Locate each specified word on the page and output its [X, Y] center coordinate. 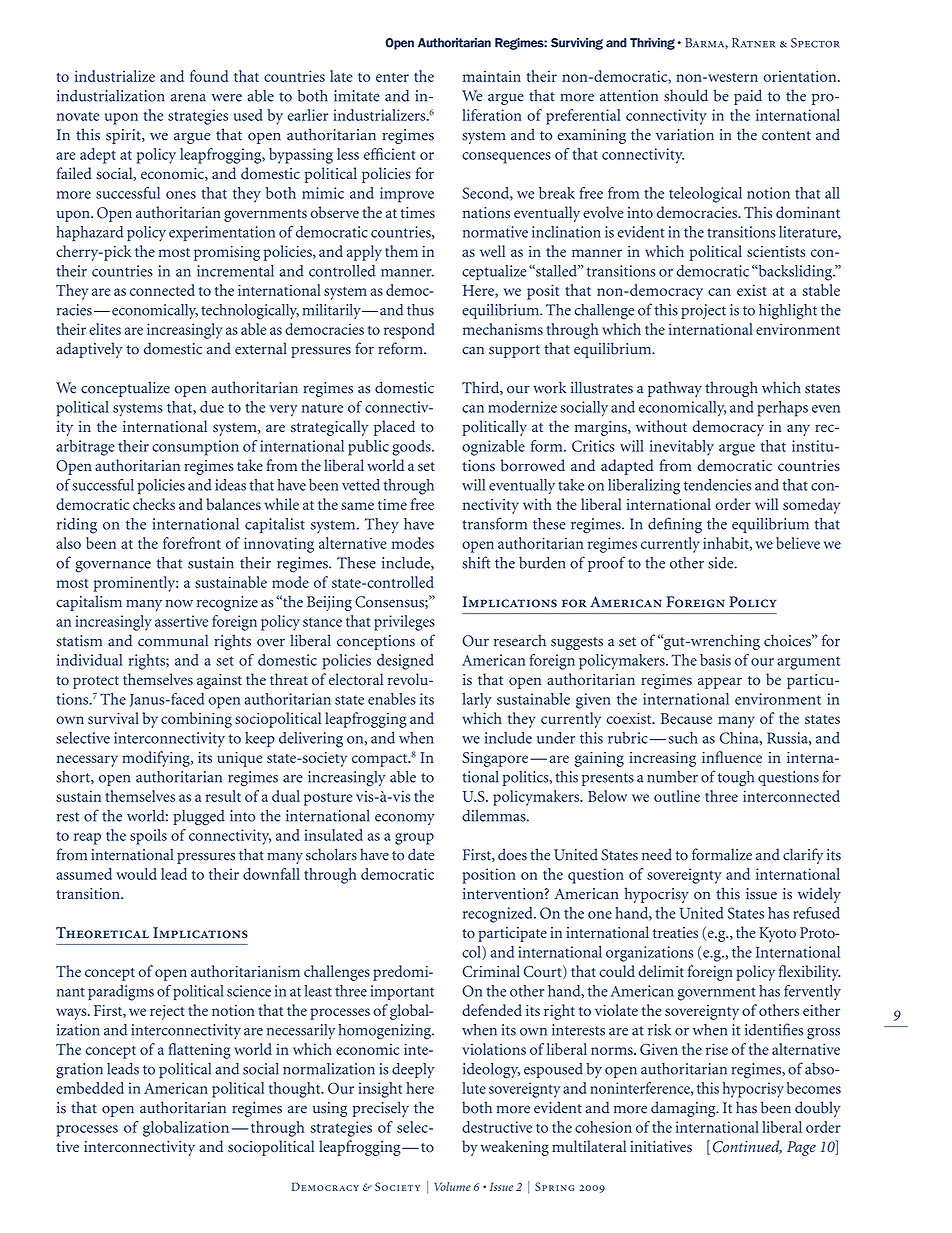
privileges [404, 623]
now [179, 604]
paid [748, 97]
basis [715, 660]
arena [188, 98]
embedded [90, 1088]
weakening [515, 1148]
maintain [492, 76]
